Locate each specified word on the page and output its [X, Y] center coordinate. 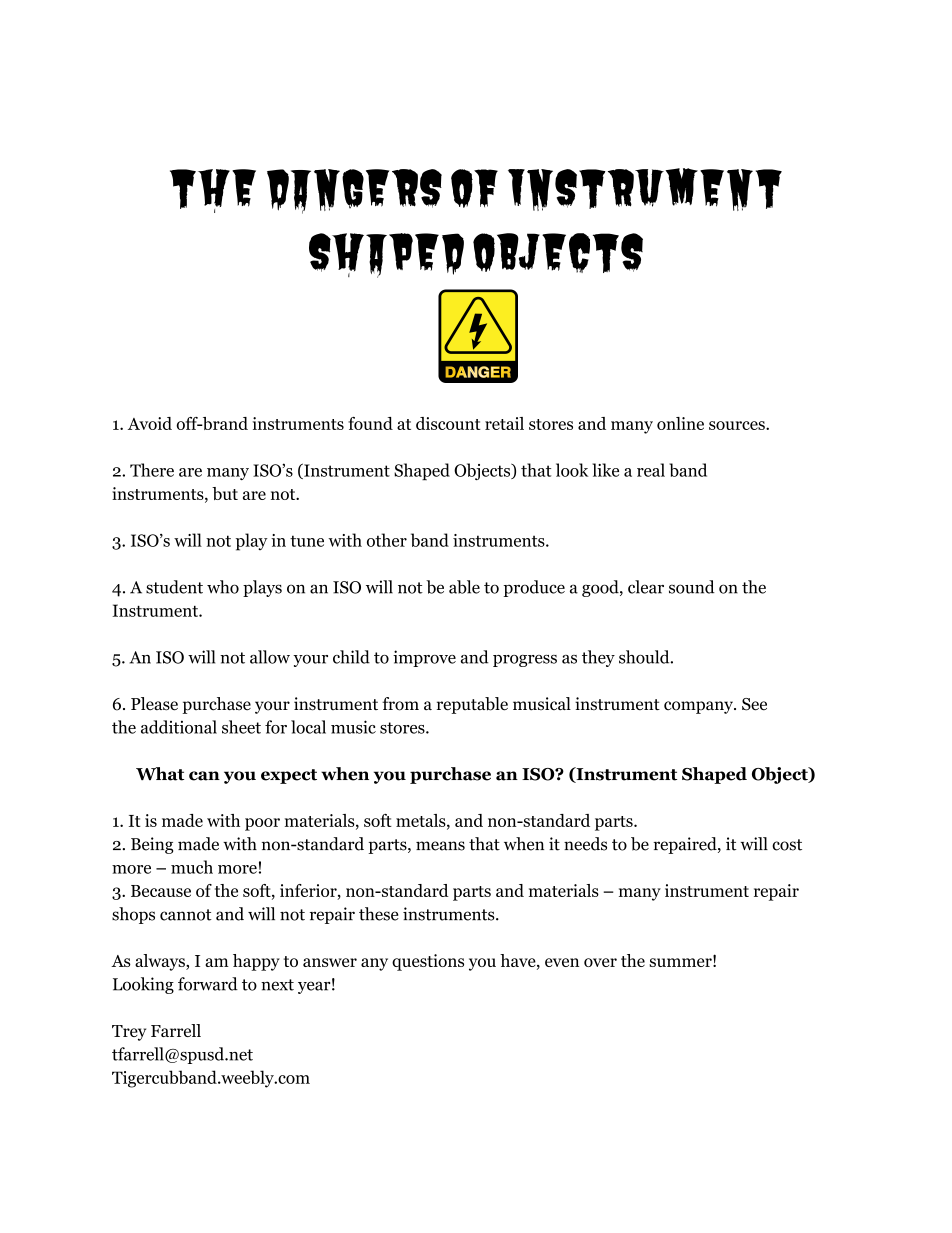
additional [179, 727]
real [651, 470]
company [699, 707]
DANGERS [354, 191]
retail [504, 423]
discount [448, 423]
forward [208, 984]
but [225, 493]
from [400, 704]
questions [428, 962]
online [680, 423]
